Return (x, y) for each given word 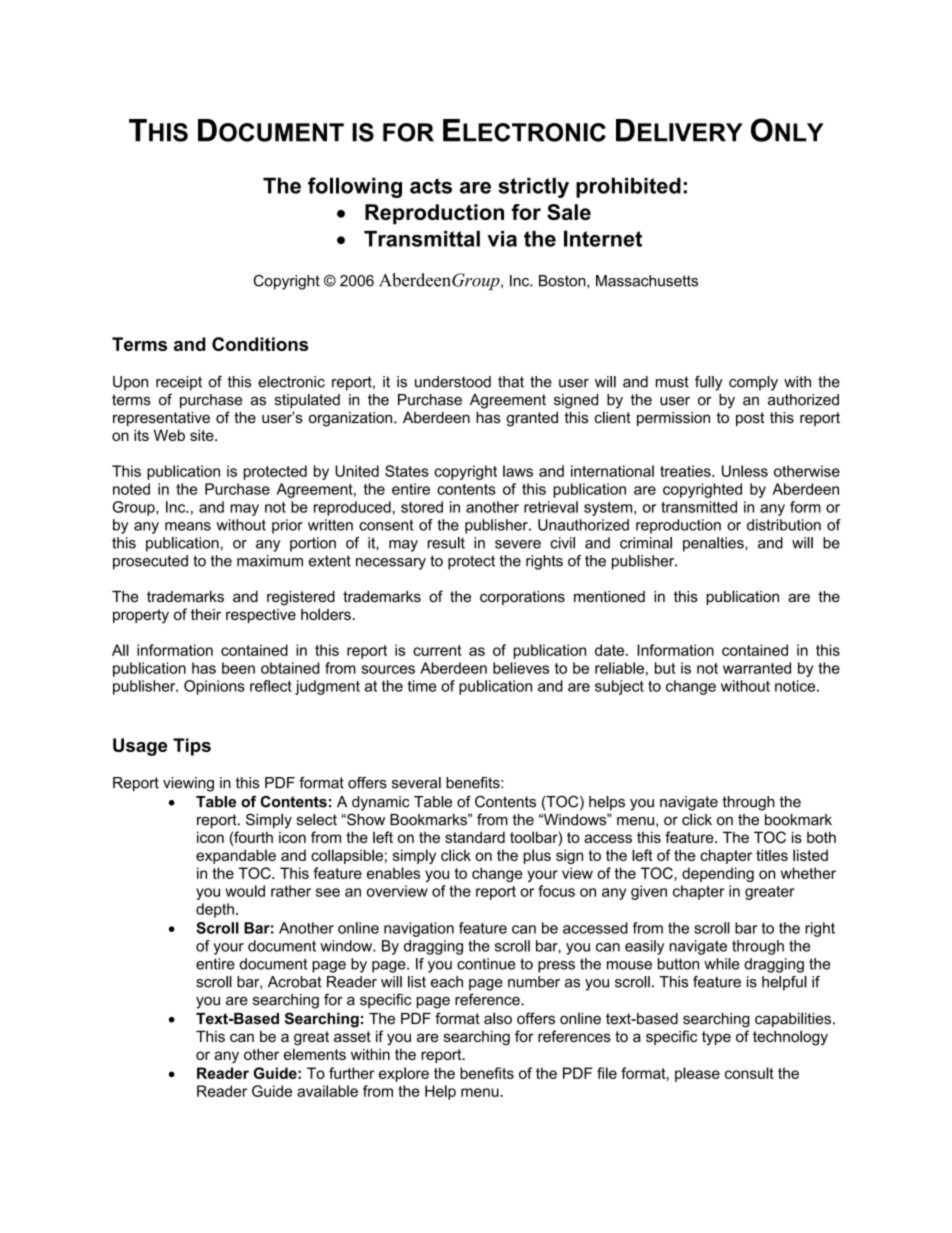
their (206, 614)
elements (315, 1054)
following (355, 187)
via (502, 239)
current (437, 650)
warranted (757, 668)
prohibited (628, 187)
